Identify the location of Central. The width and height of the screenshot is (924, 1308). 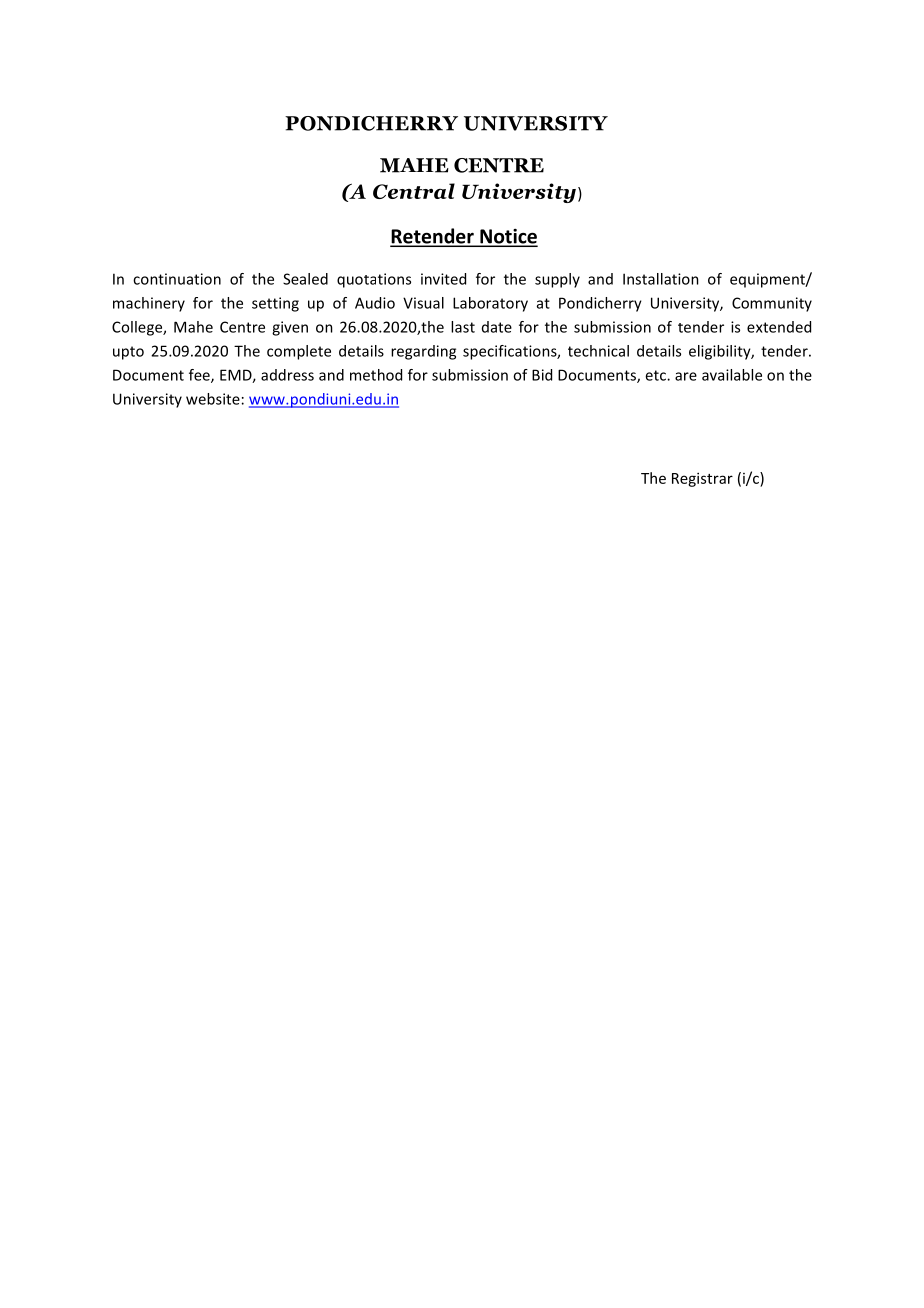
(414, 191).
